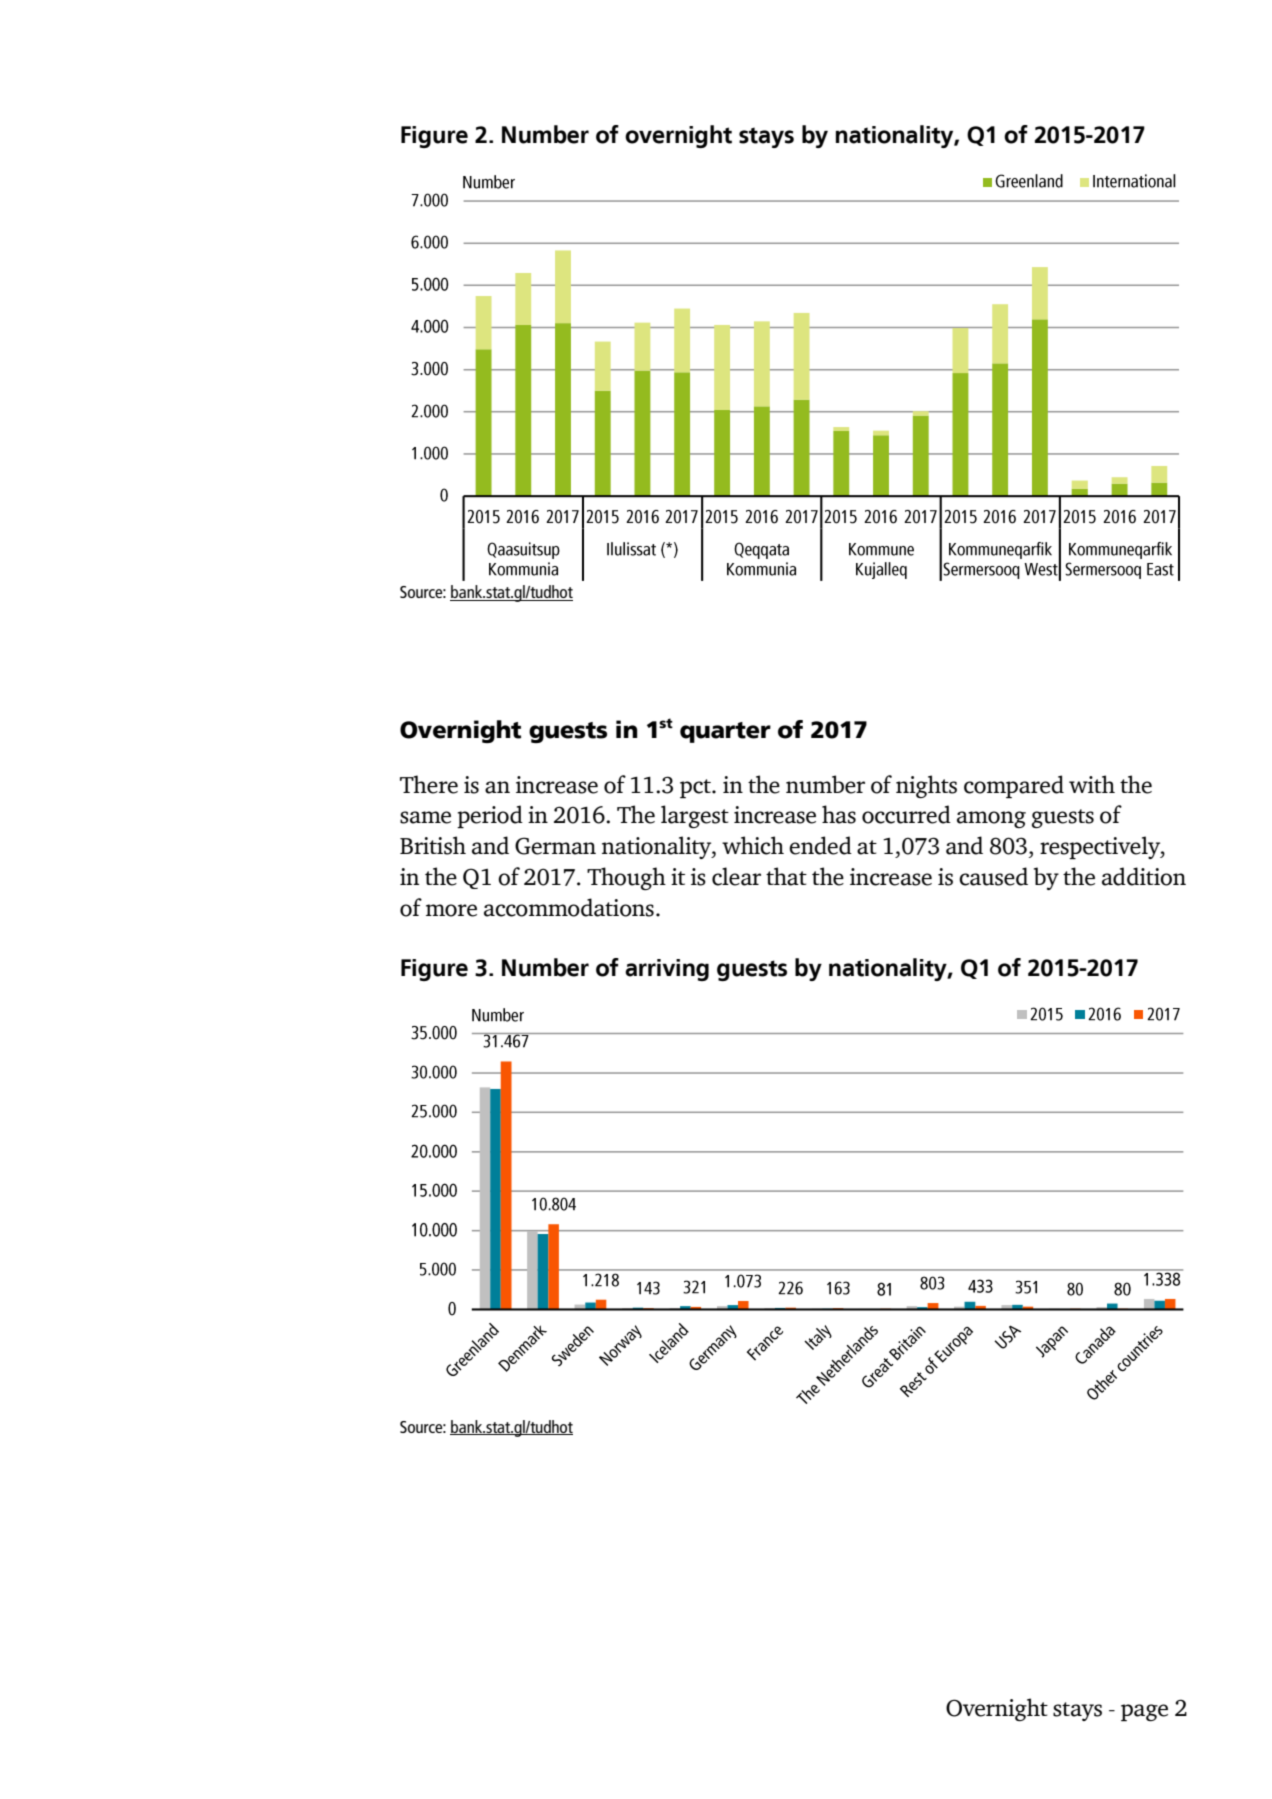  I want to click on quarter, so click(725, 732).
